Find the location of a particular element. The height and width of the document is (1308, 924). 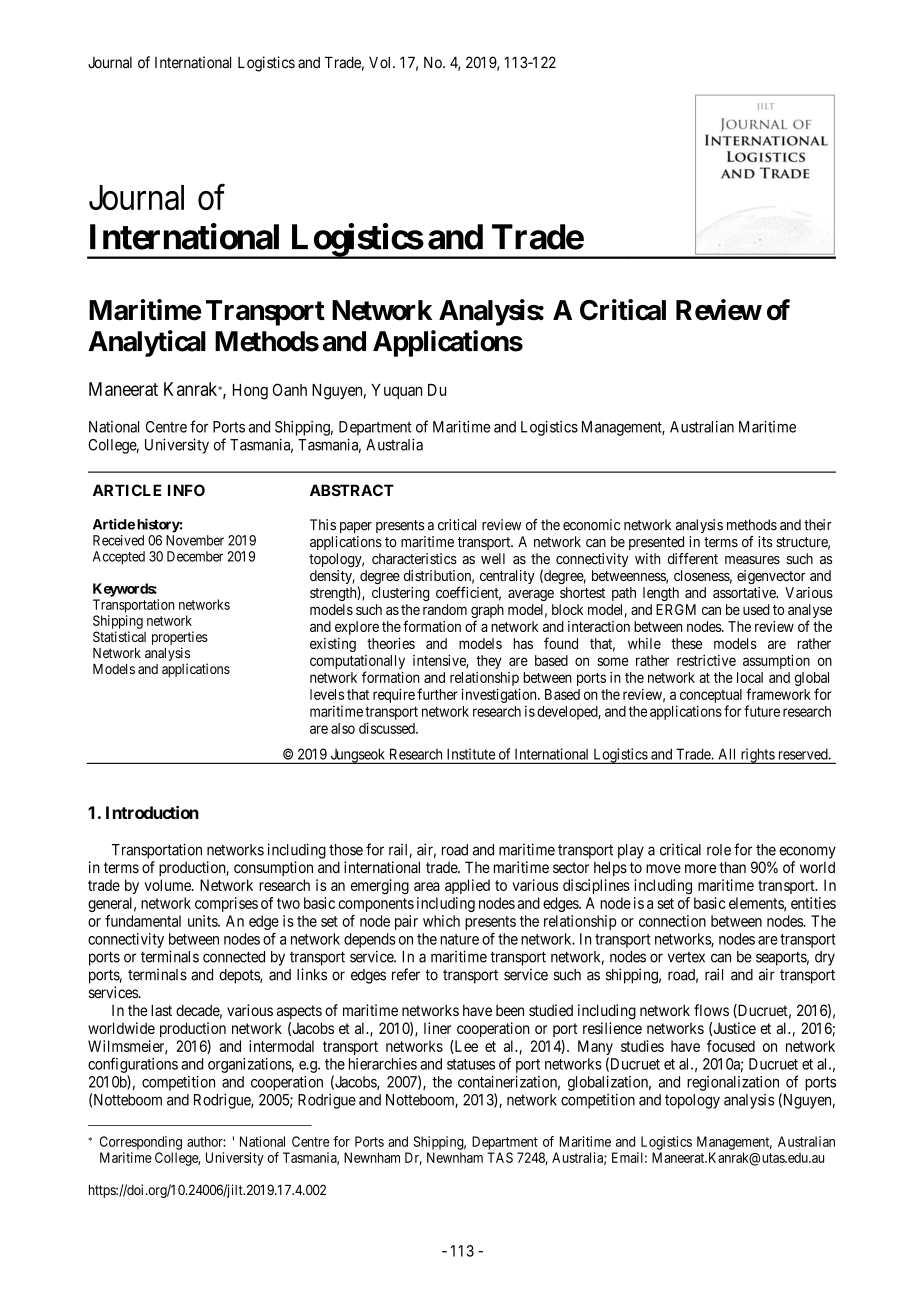

ABSTRACT is located at coordinates (352, 490).
